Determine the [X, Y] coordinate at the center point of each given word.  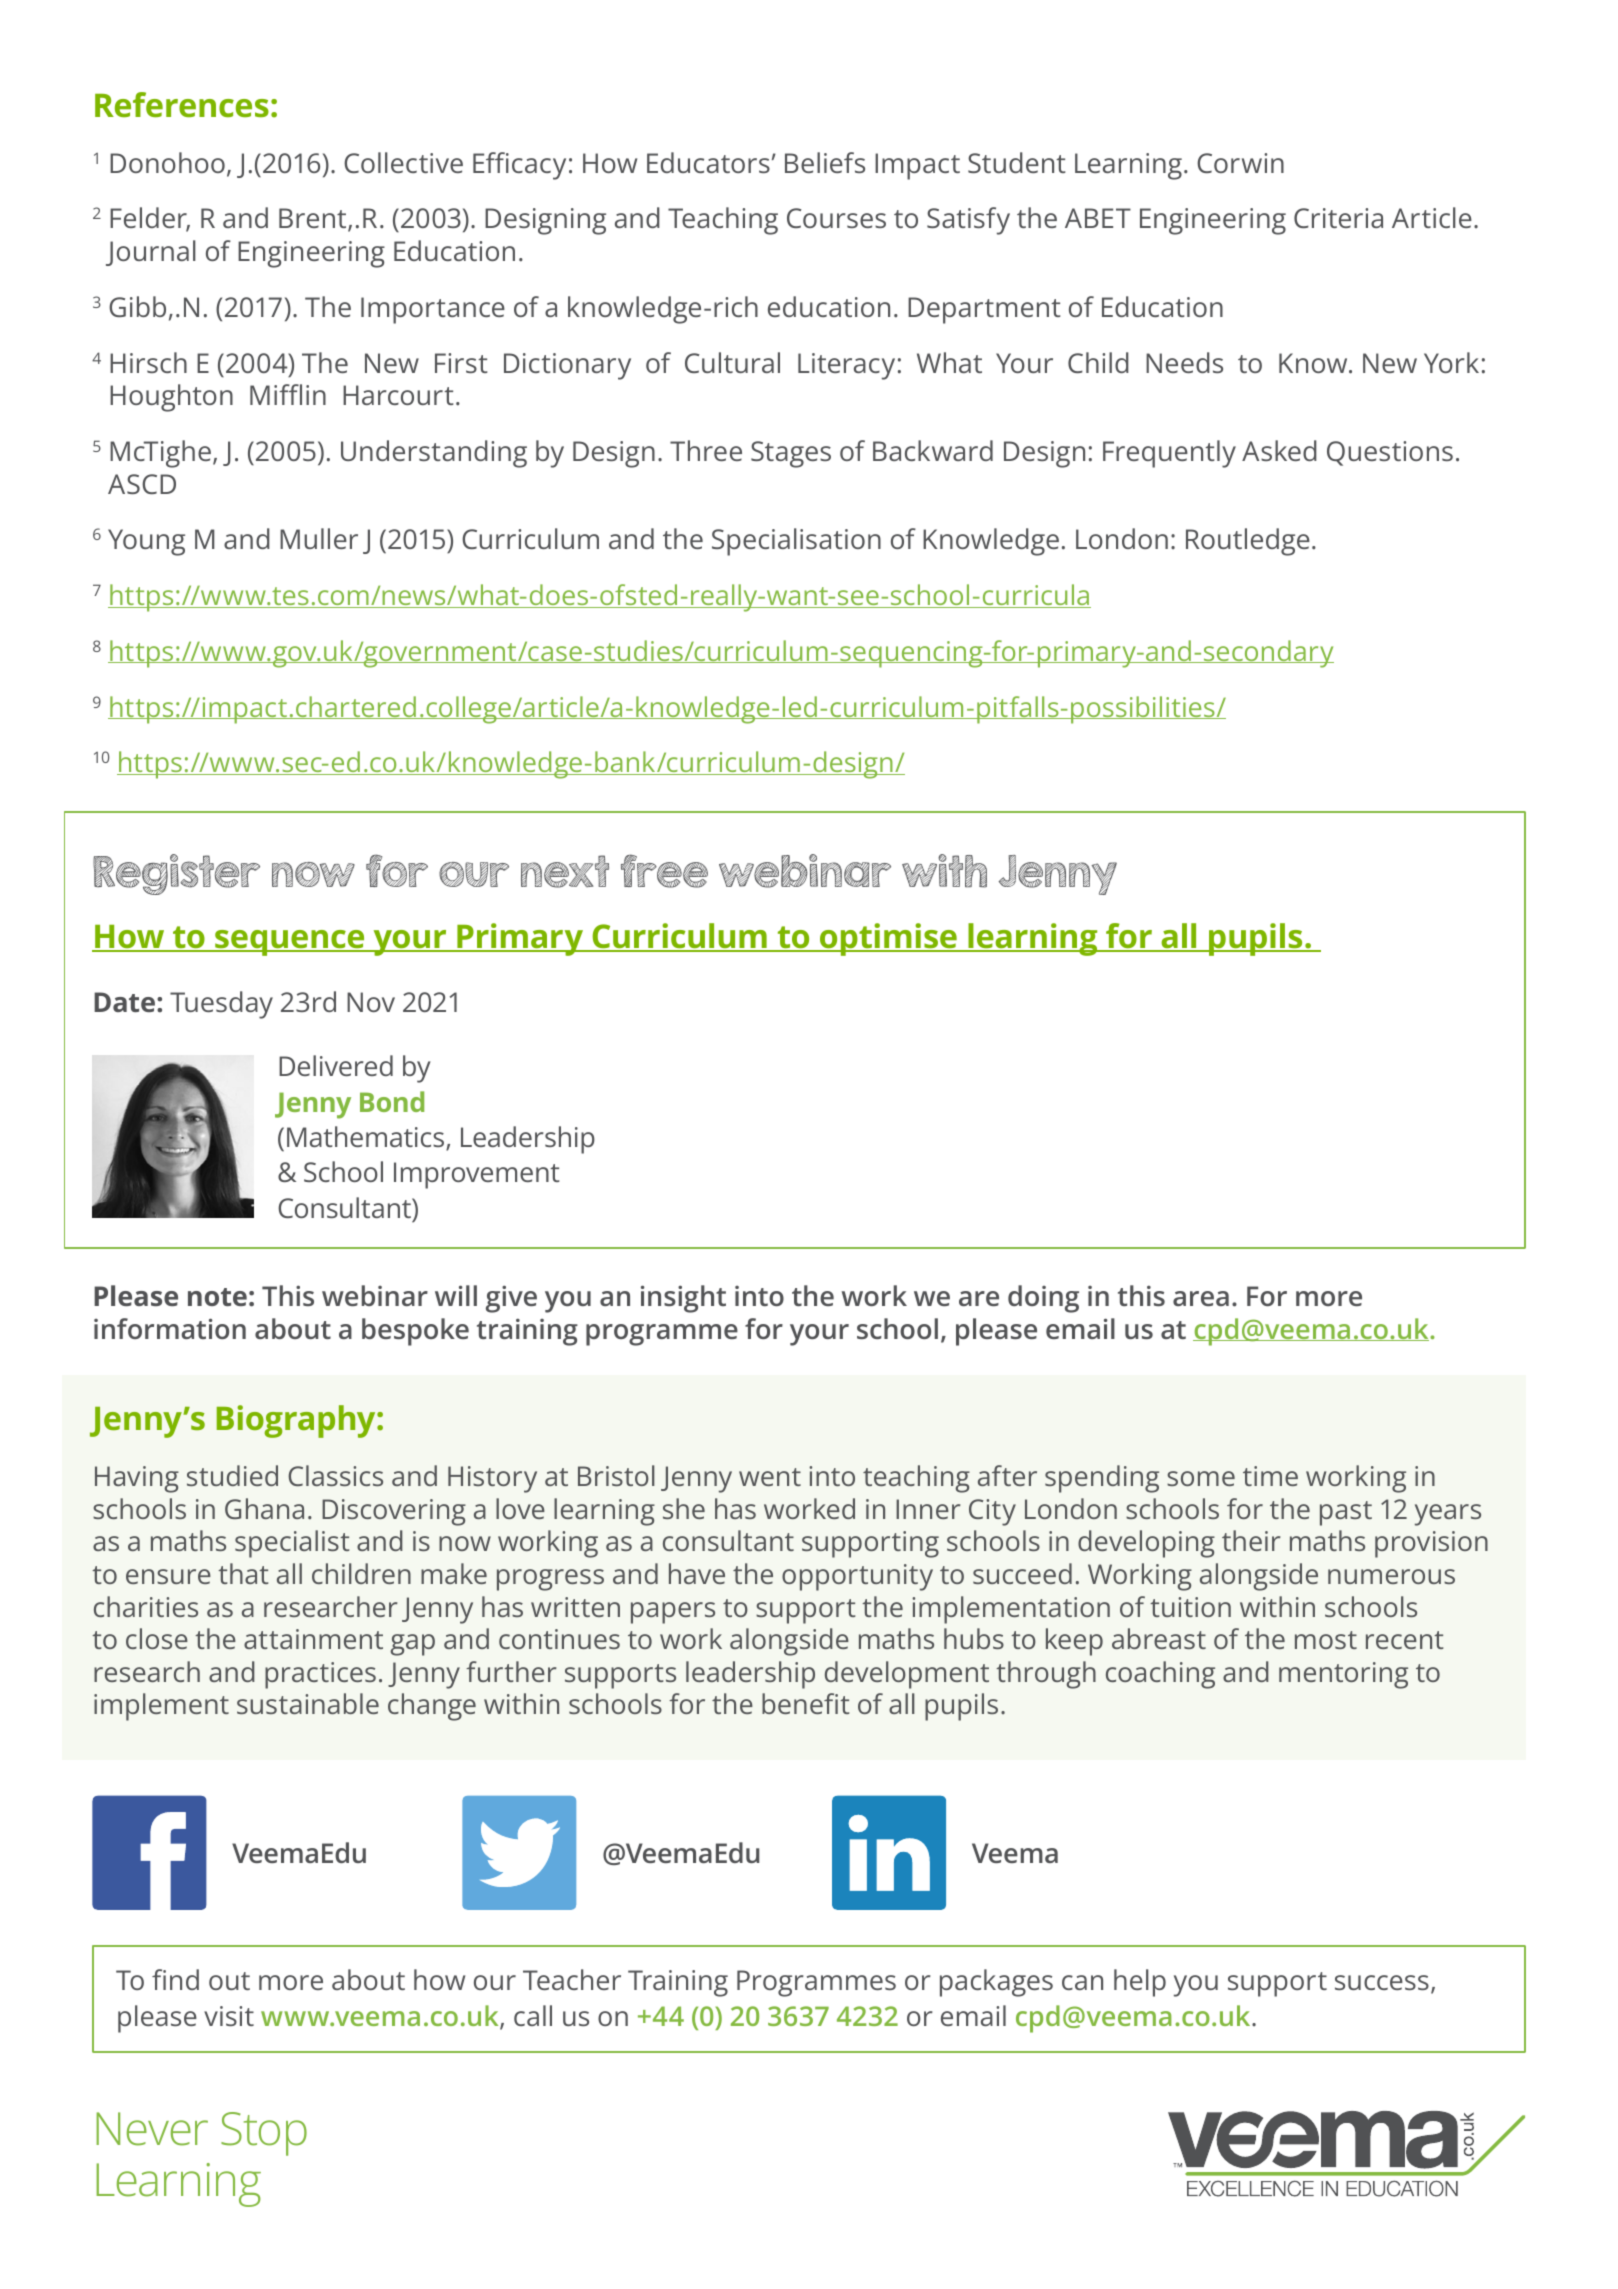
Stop [264, 2134]
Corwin [1240, 163]
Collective [403, 162]
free [664, 871]
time [1270, 1476]
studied [232, 1475]
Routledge [1248, 542]
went [770, 1477]
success [1382, 1982]
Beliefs [825, 162]
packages [996, 1983]
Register [176, 874]
